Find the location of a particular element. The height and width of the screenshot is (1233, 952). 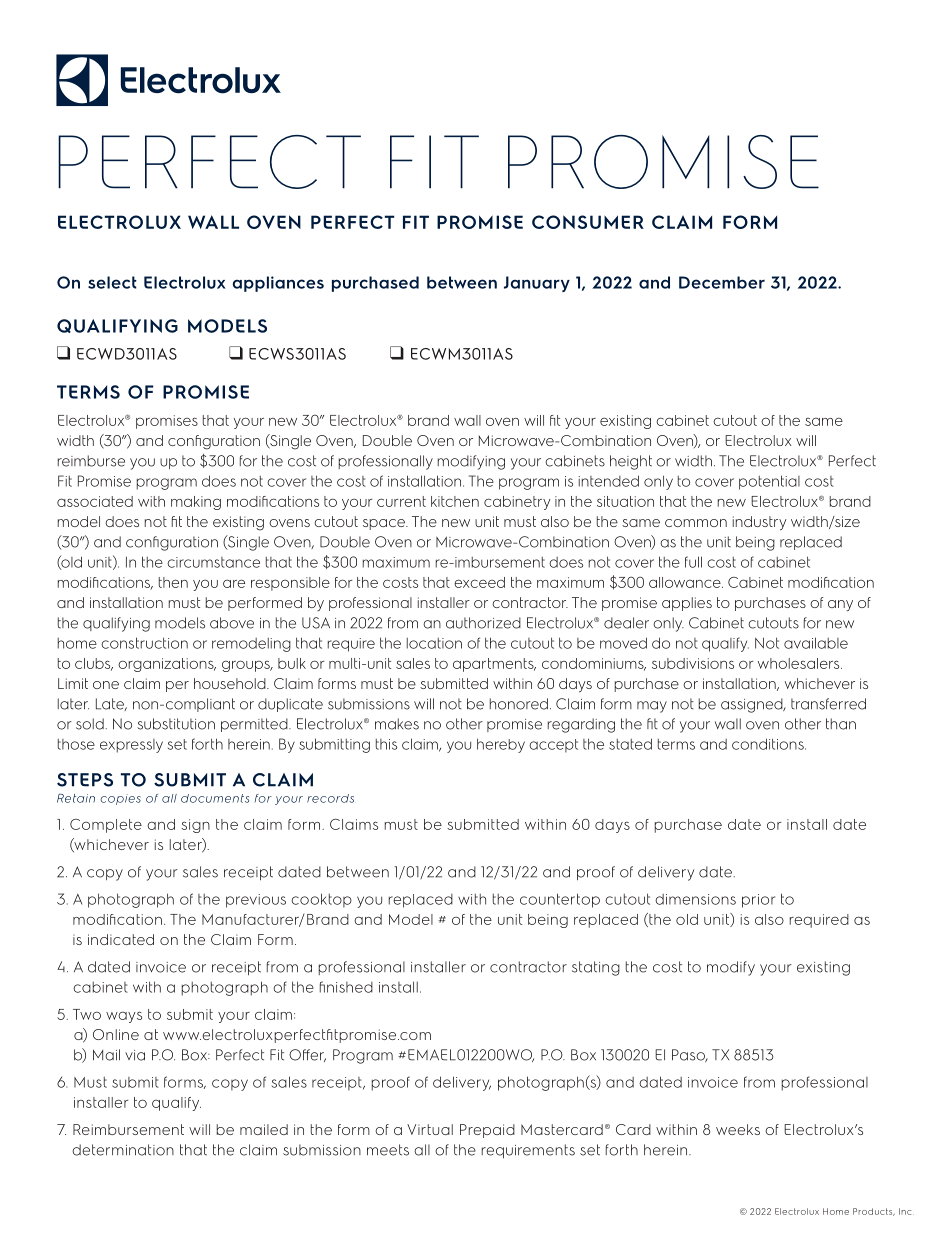

determination is located at coordinates (123, 1150).
